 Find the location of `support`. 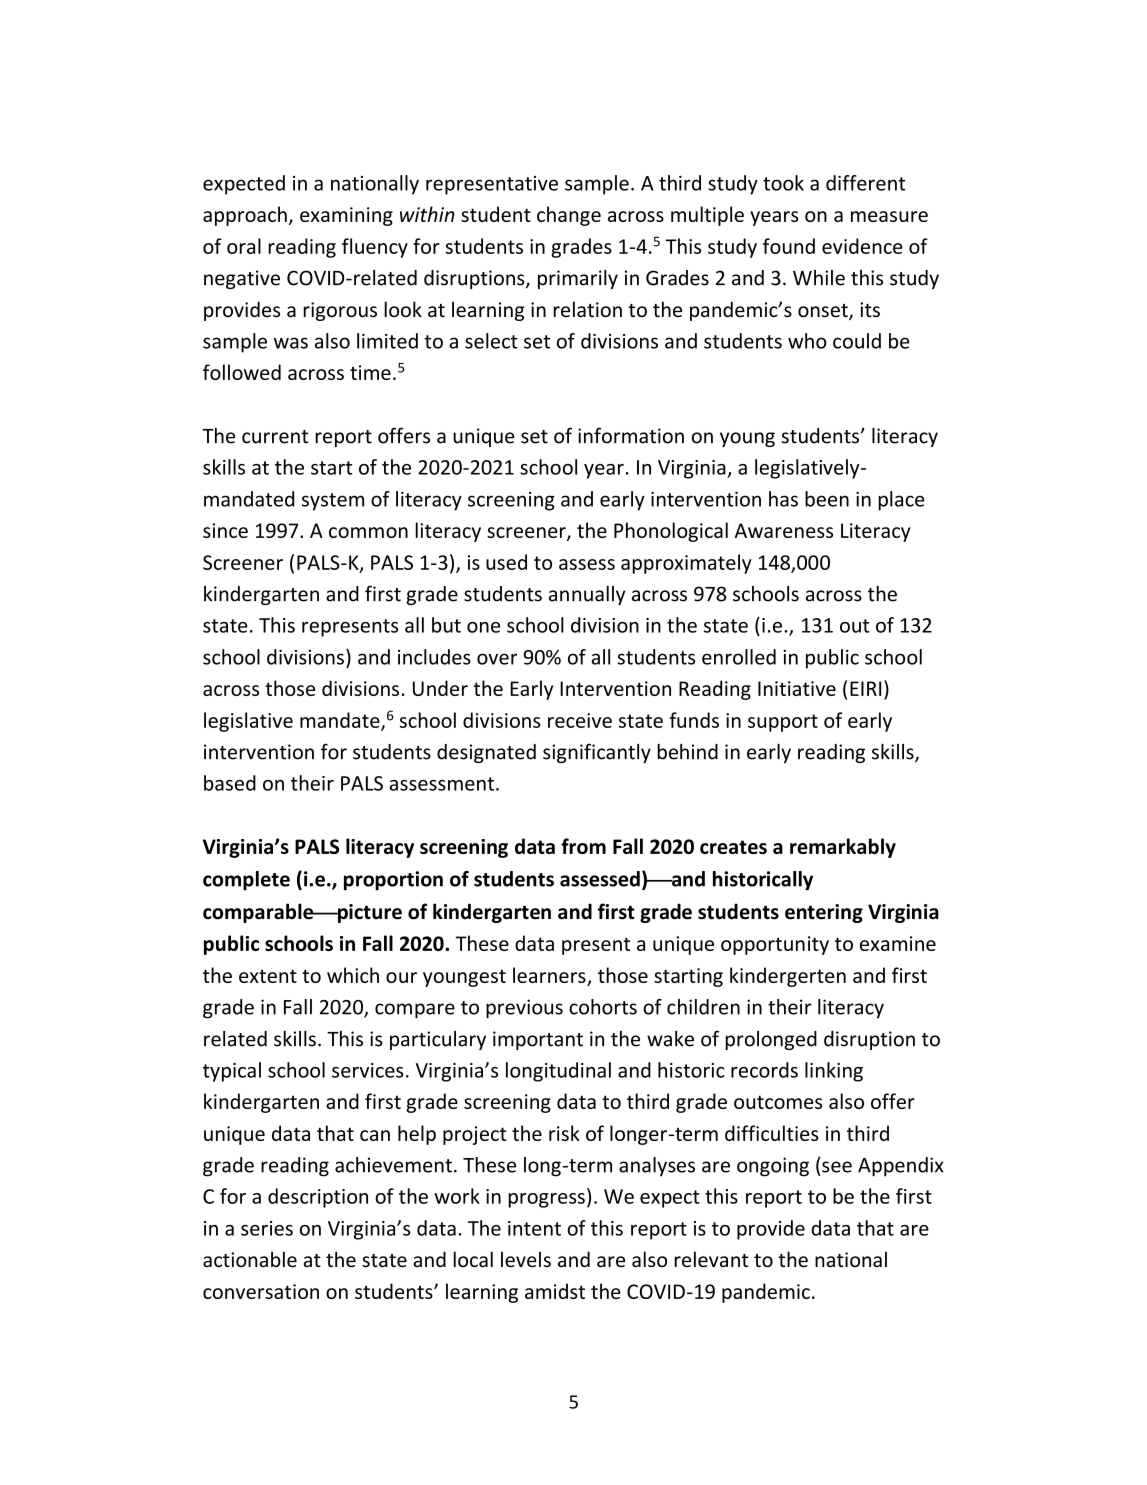

support is located at coordinates (783, 723).
